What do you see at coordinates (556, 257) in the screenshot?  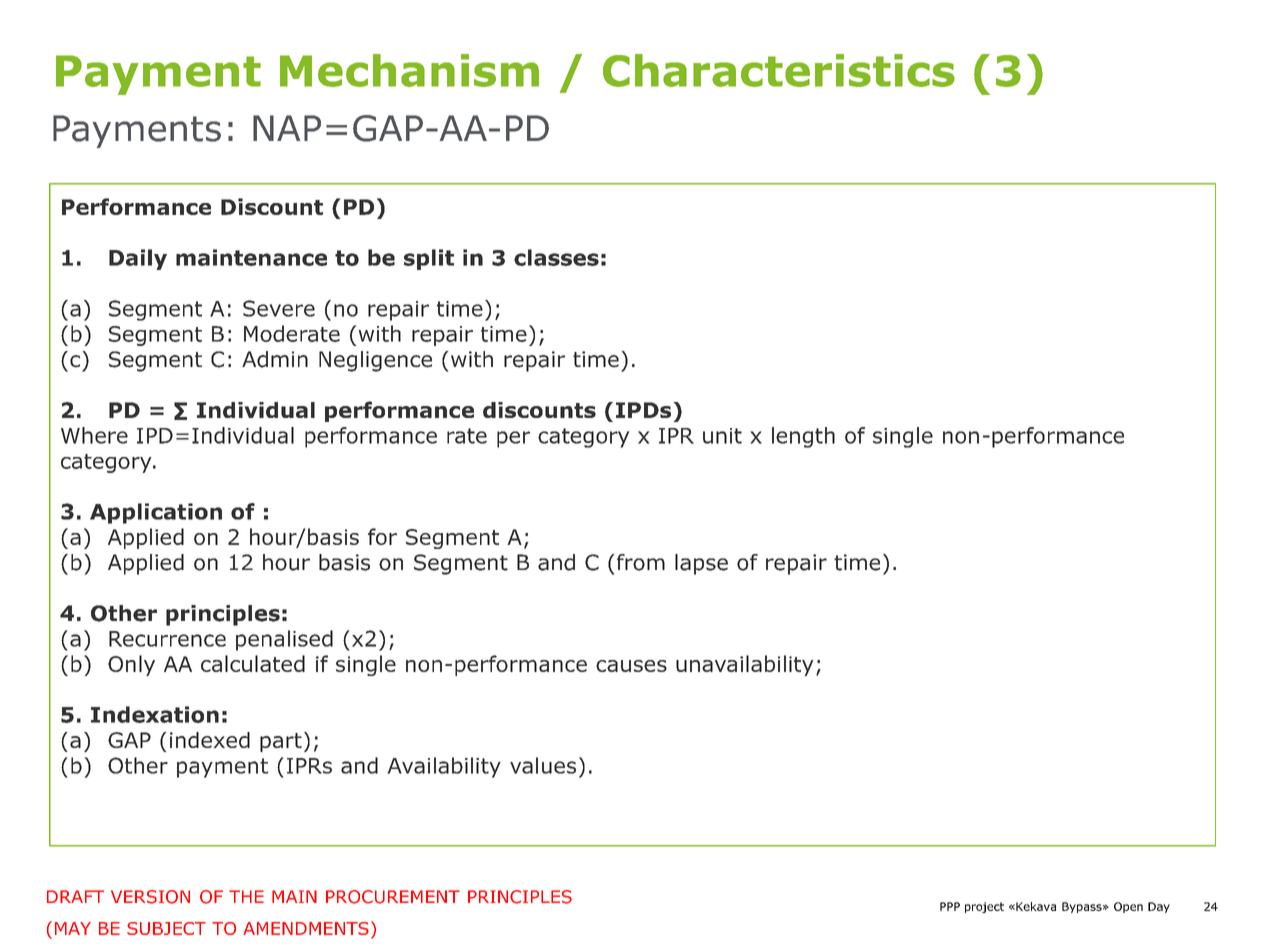 I see `classes` at bounding box center [556, 257].
